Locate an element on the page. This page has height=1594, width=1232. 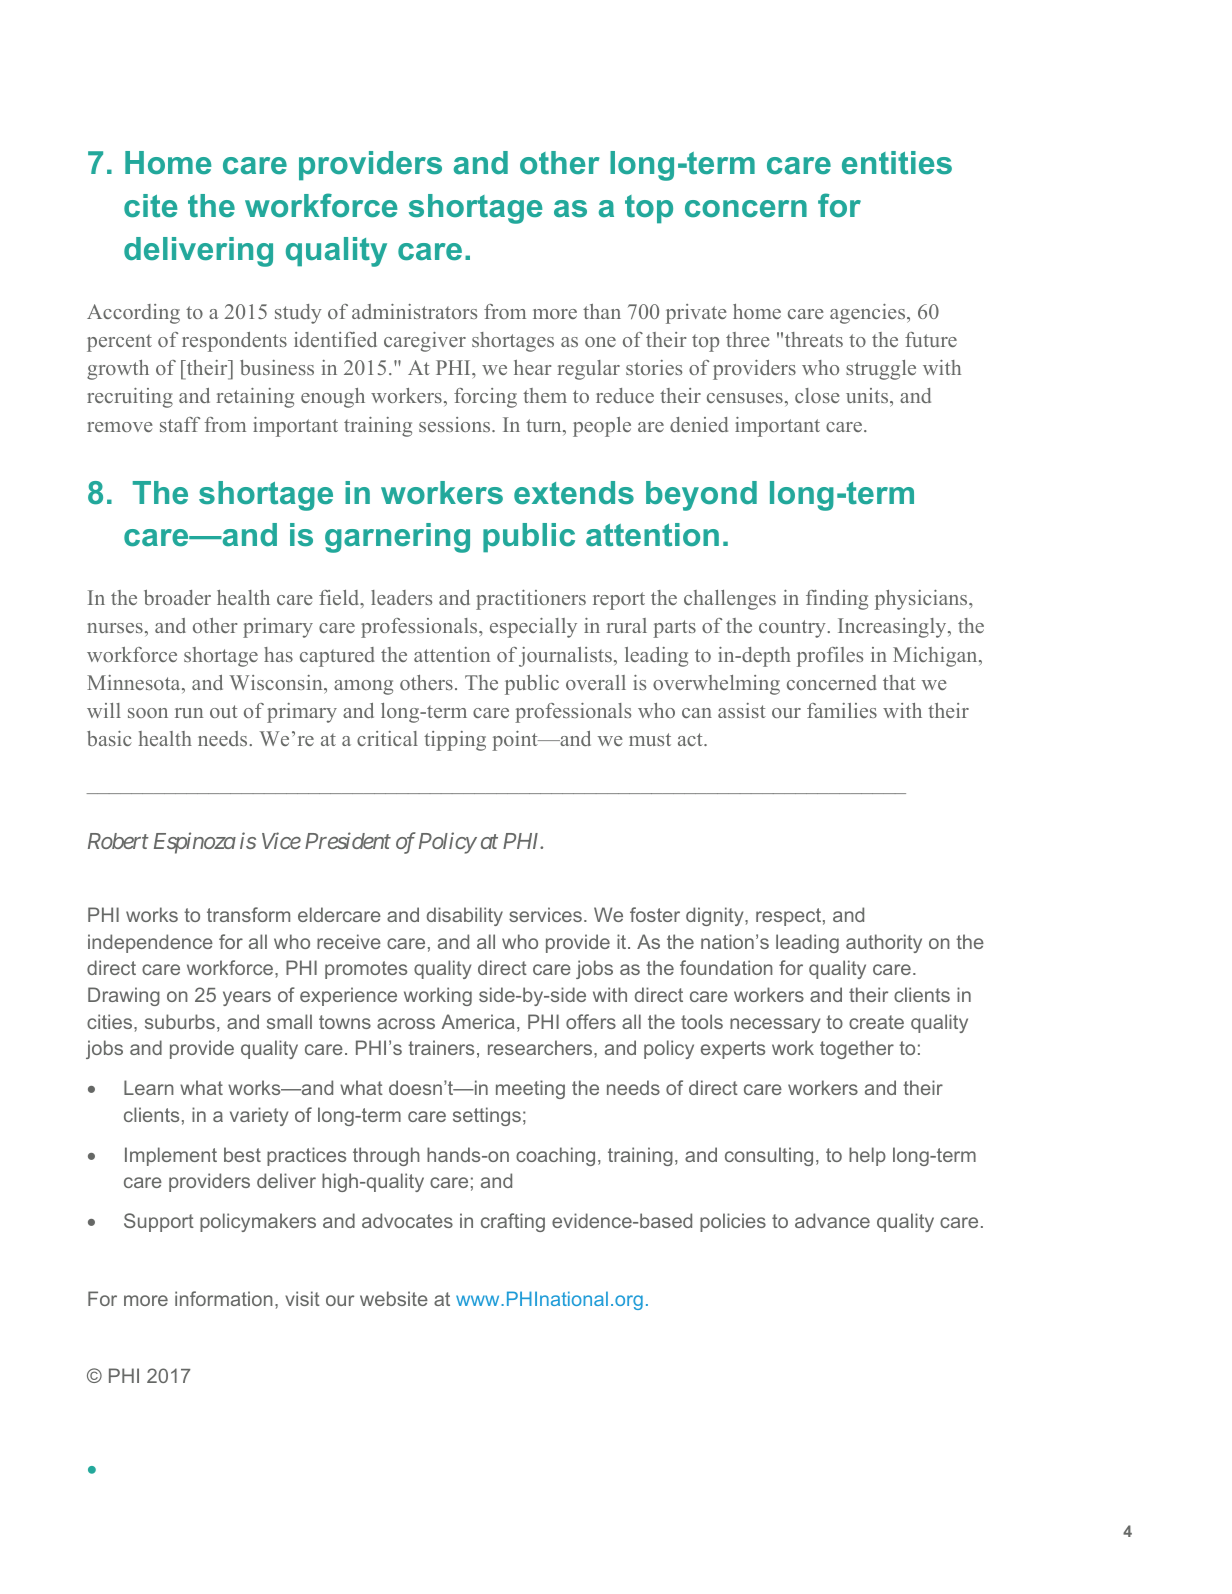
cite is located at coordinates (150, 206).
